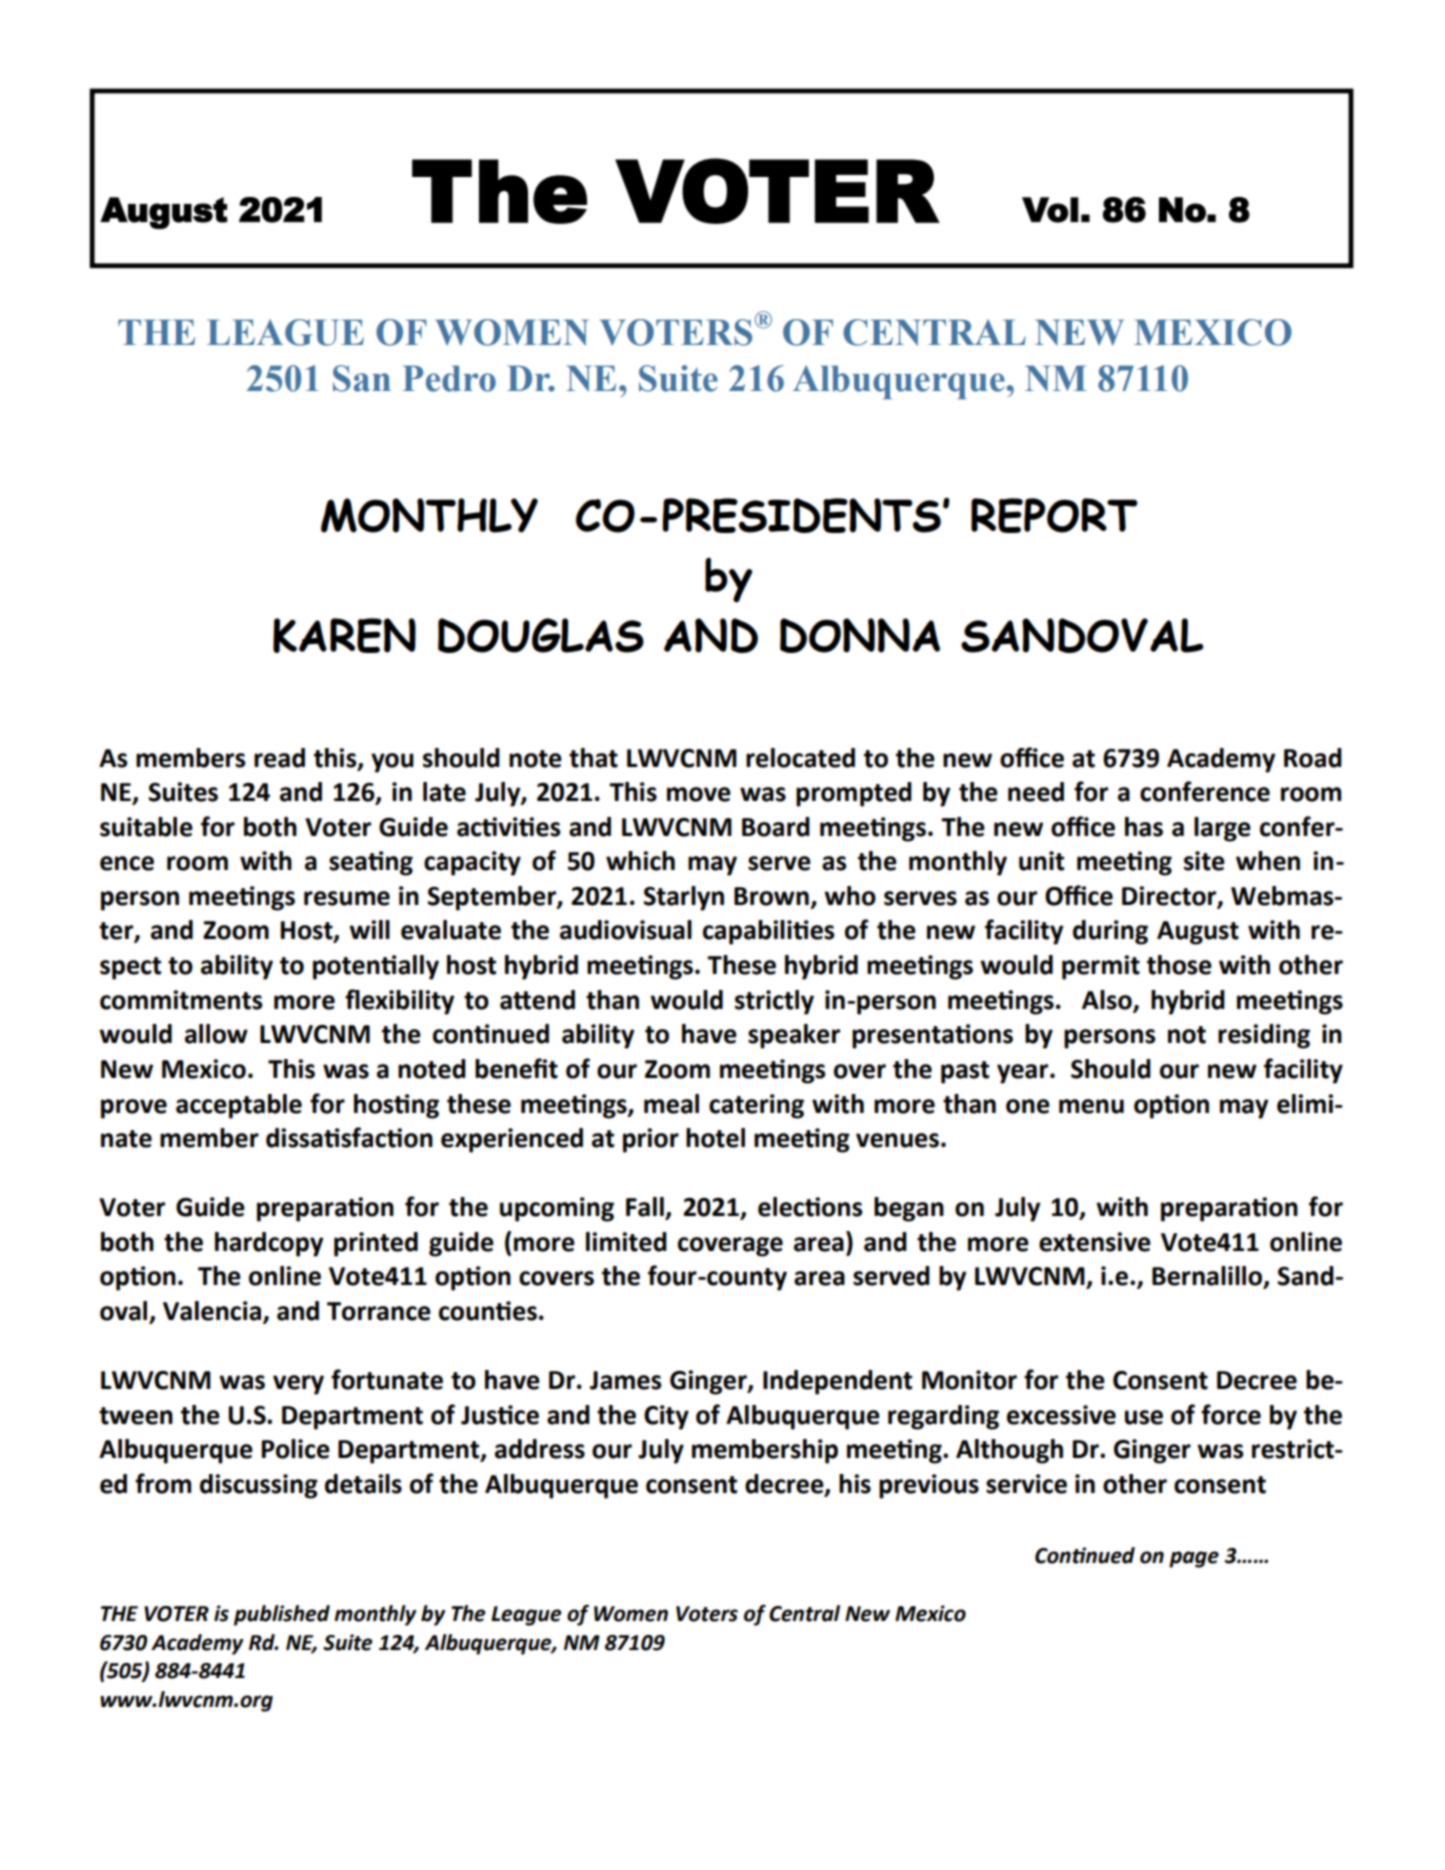 Image resolution: width=1445 pixels, height=1870 pixels. What do you see at coordinates (279, 758) in the screenshot?
I see `read` at bounding box center [279, 758].
